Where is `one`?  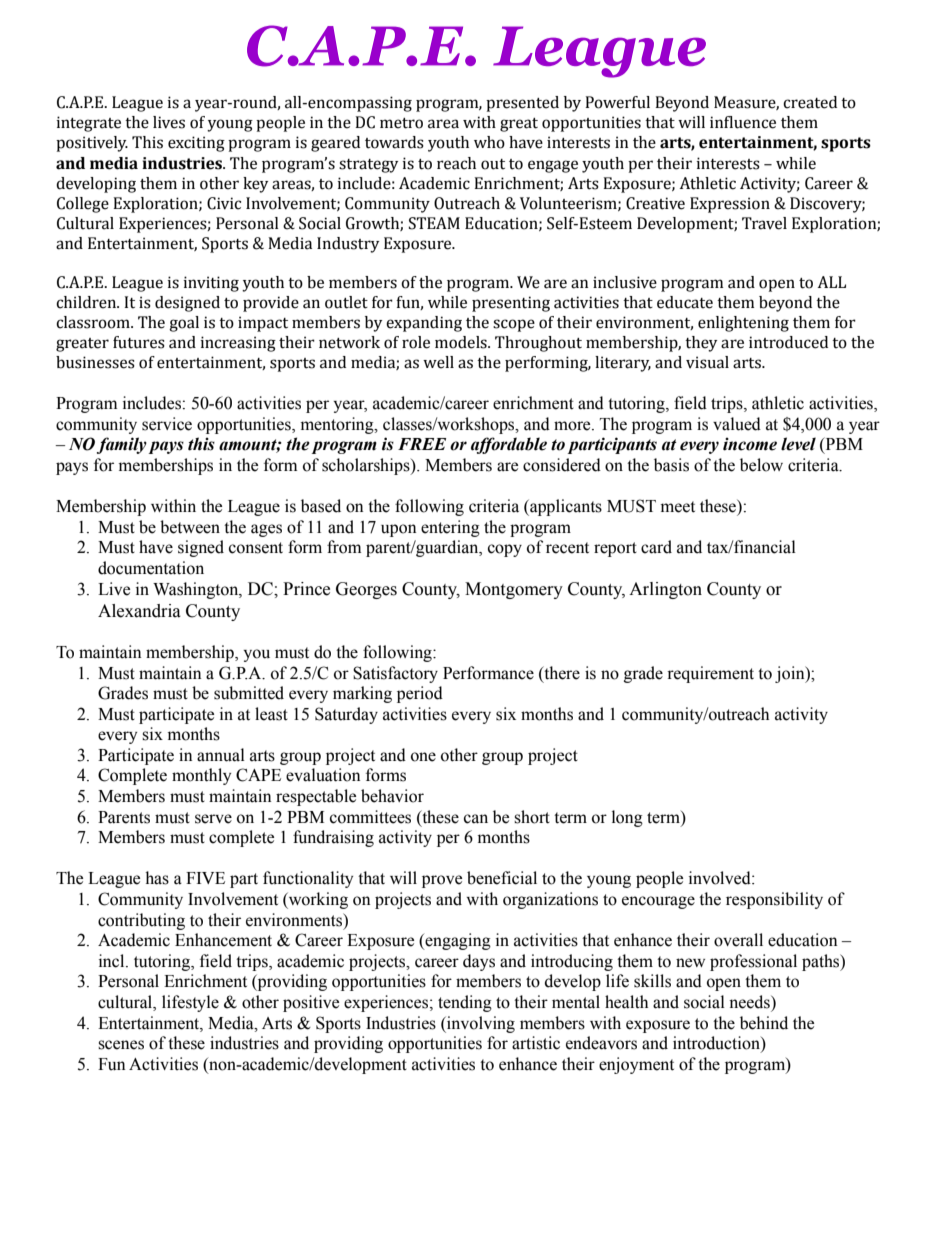
one is located at coordinates (423, 757).
